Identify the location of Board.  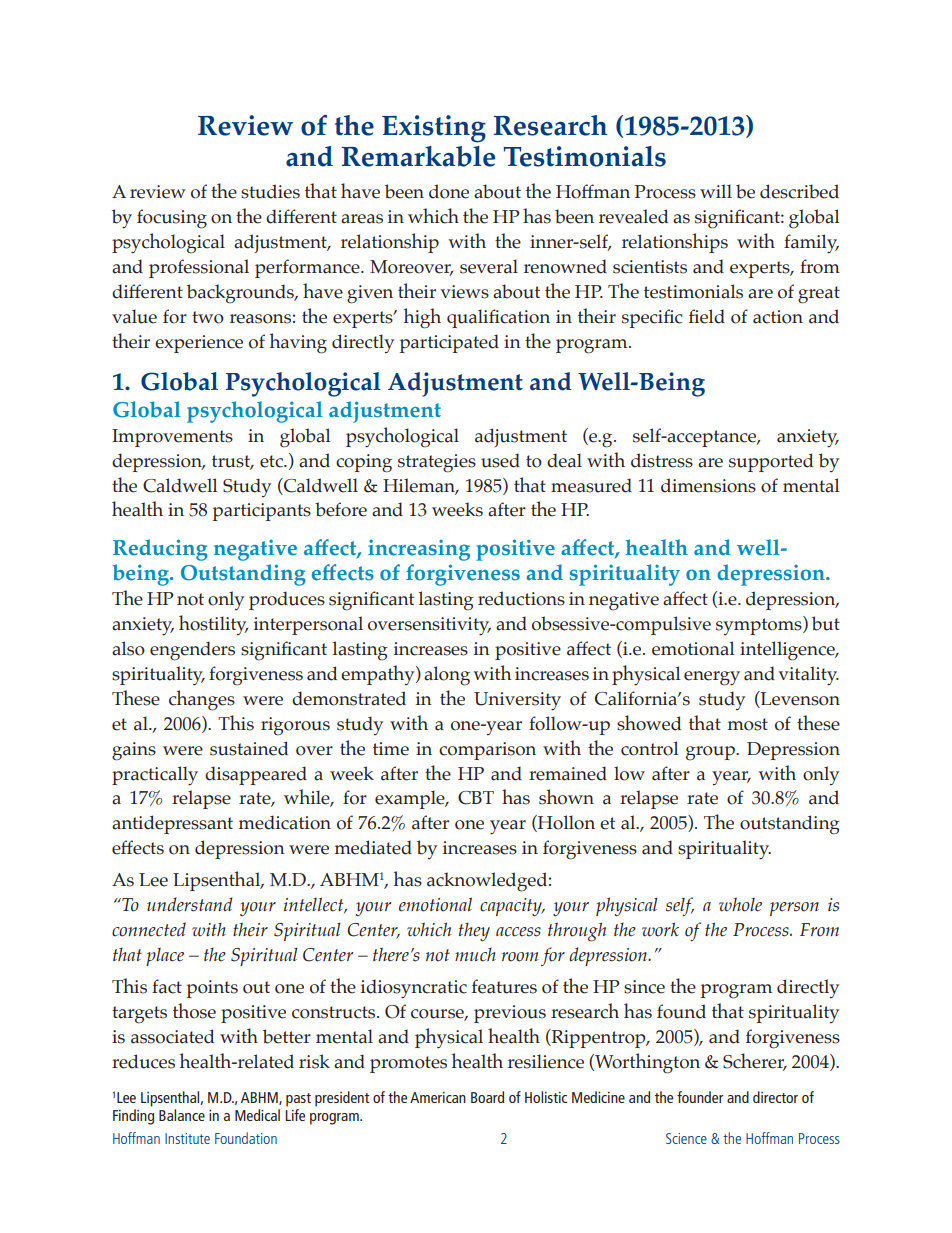
(487, 1097).
